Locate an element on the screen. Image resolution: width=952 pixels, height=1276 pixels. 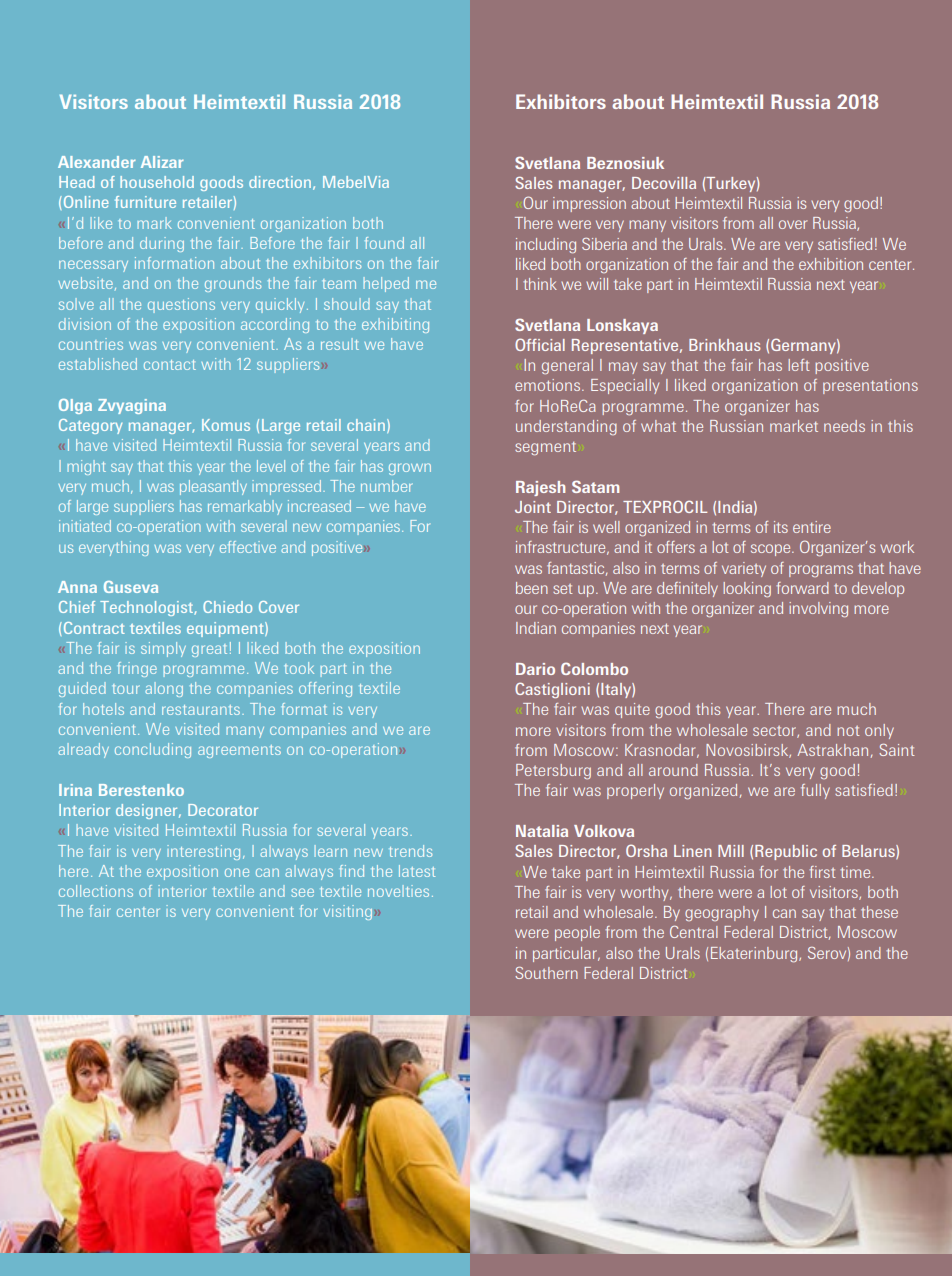
Petersburg is located at coordinates (553, 771).
